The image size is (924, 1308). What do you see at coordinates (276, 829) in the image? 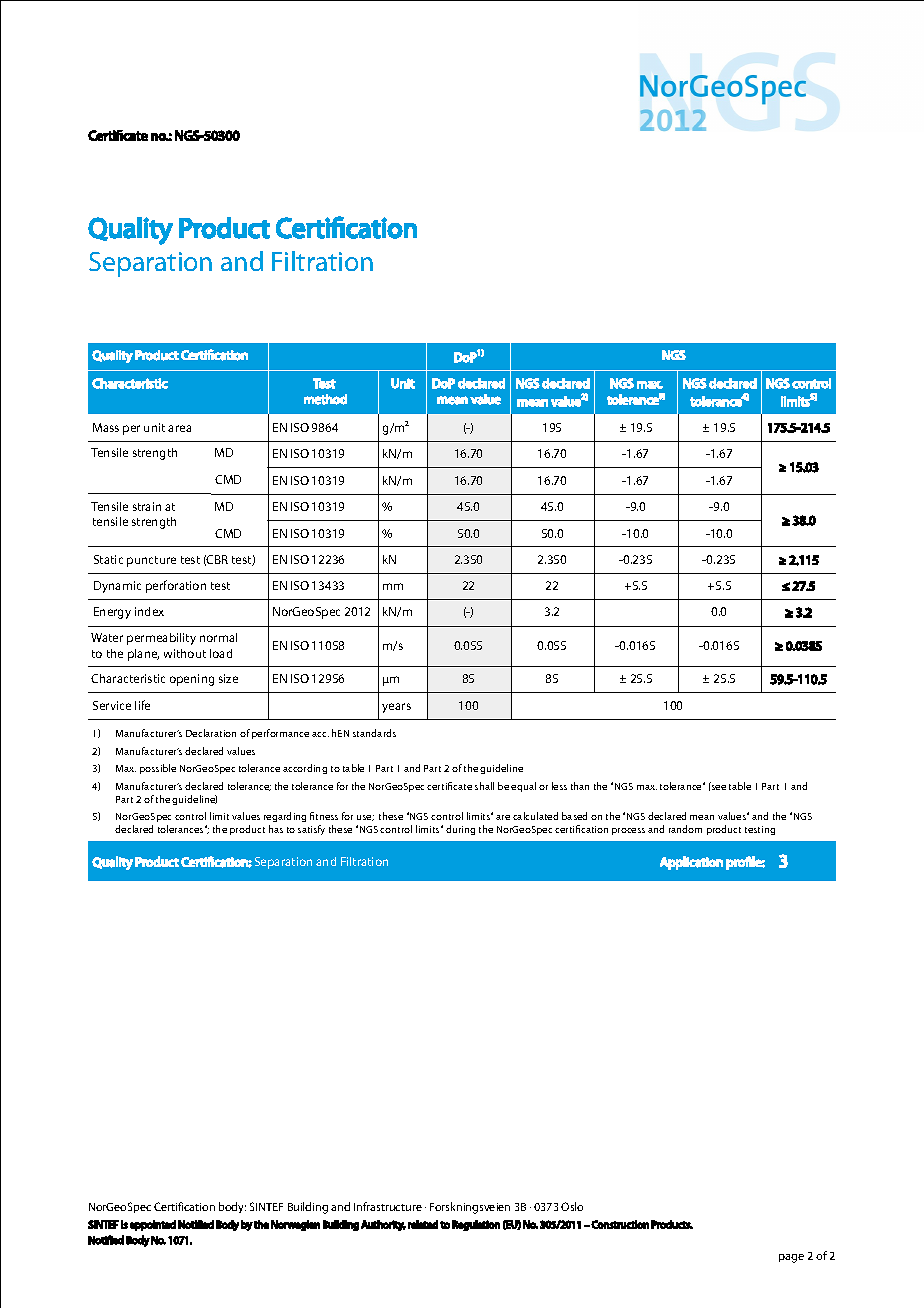
I see `has` at bounding box center [276, 829].
